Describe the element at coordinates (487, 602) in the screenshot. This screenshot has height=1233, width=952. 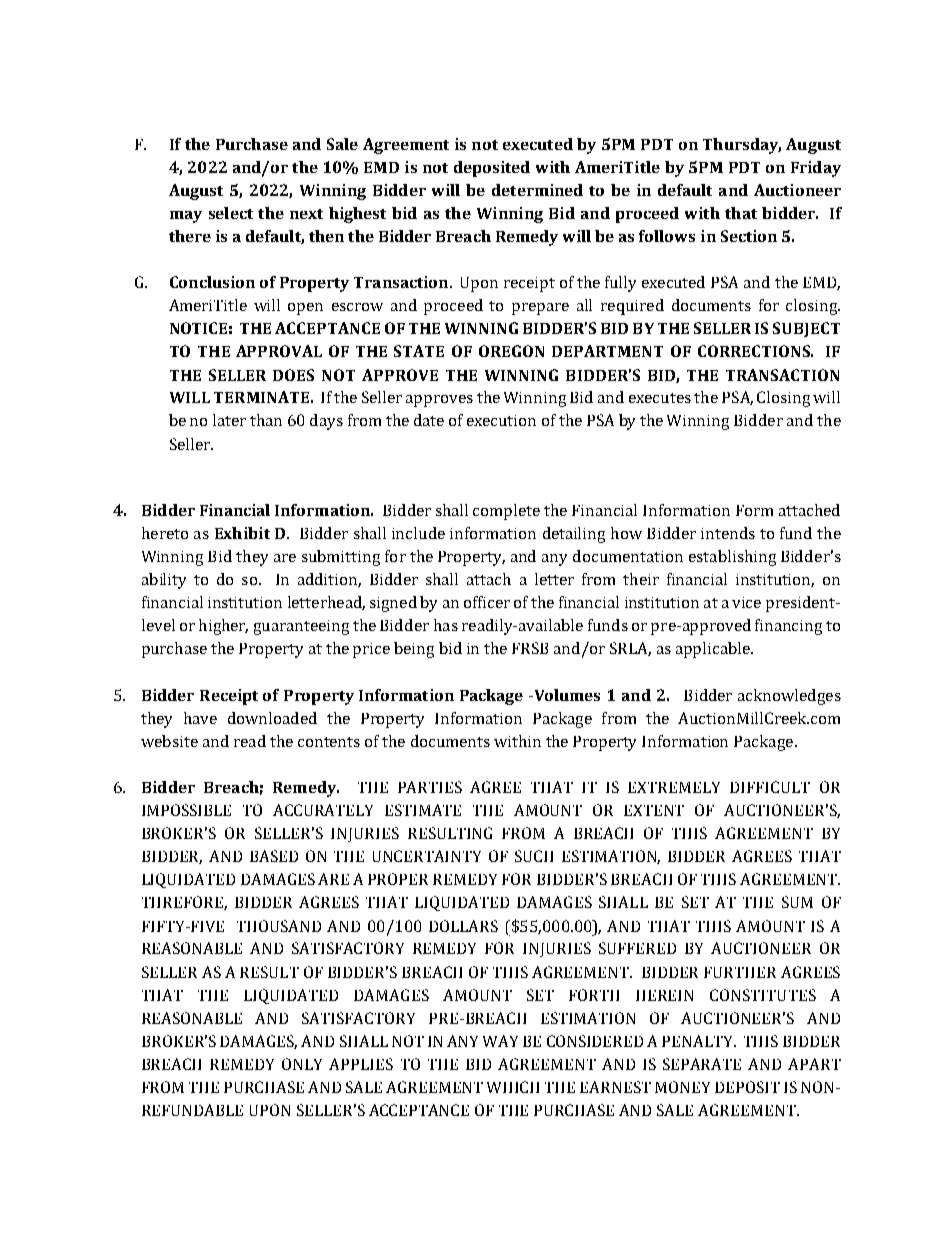
I see `officer` at that location.
